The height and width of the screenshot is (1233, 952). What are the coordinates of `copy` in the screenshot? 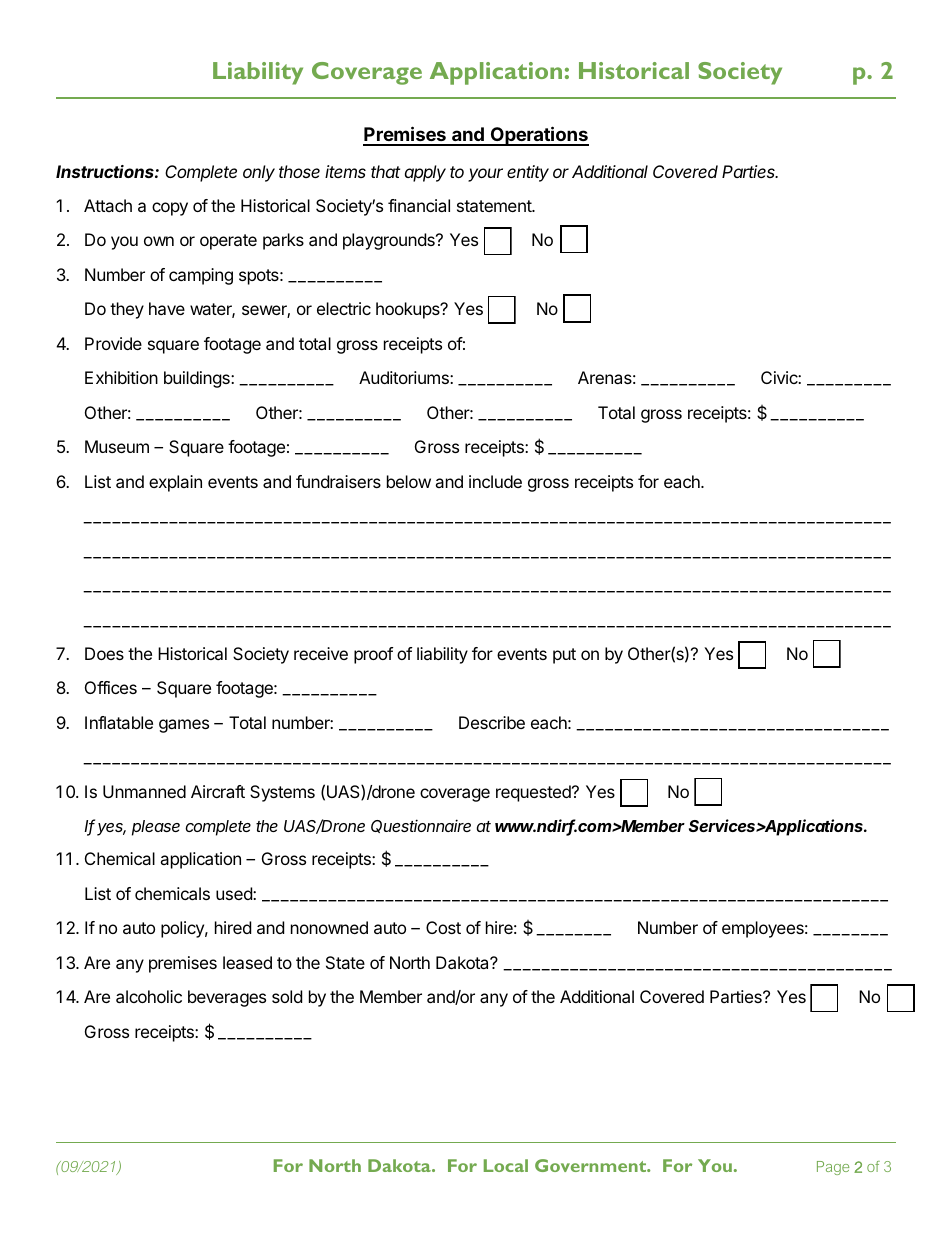 It's located at (170, 209).
